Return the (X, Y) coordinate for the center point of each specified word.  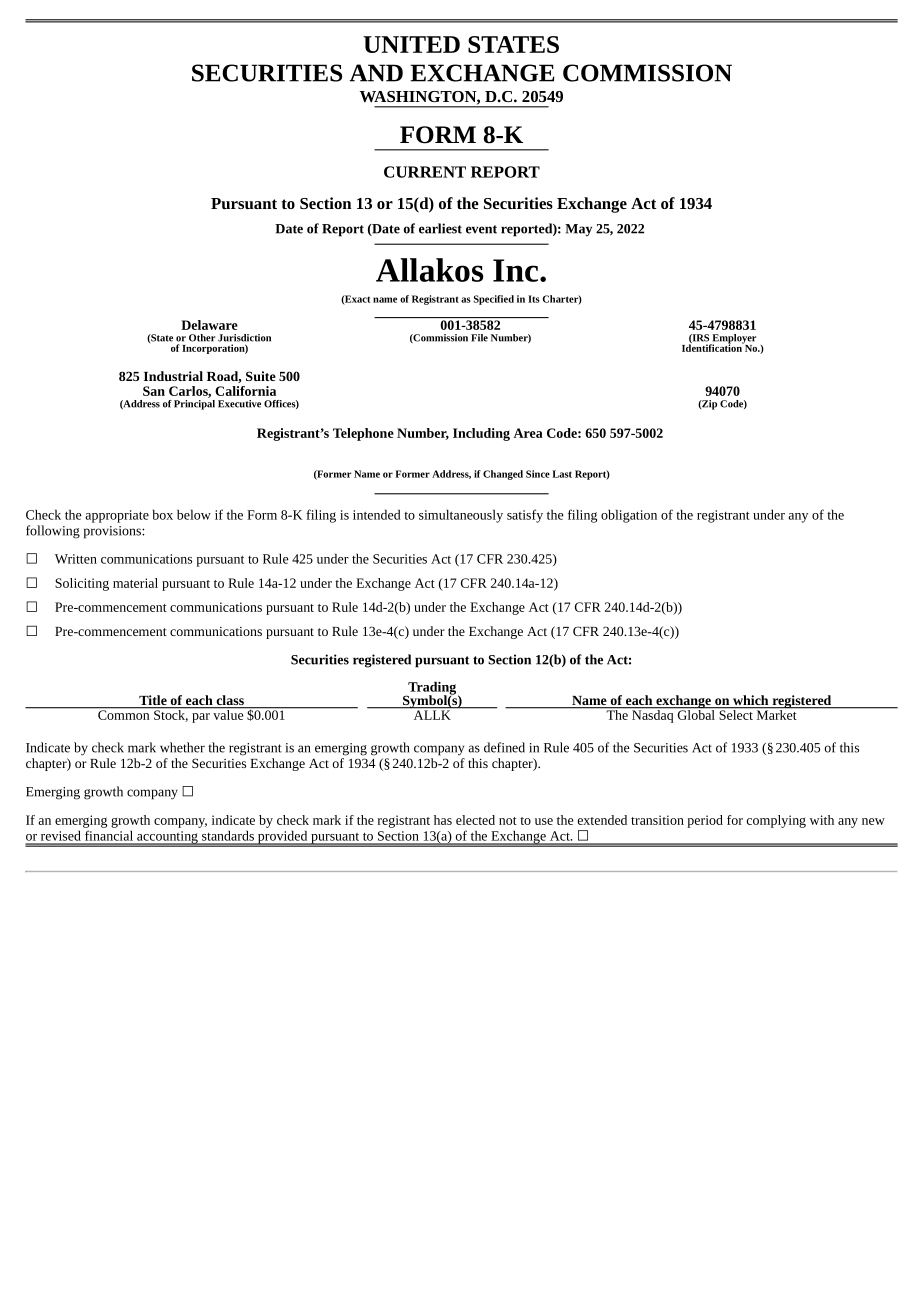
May (578, 230)
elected (475, 820)
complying (776, 821)
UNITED (411, 44)
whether (182, 747)
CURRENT (425, 172)
